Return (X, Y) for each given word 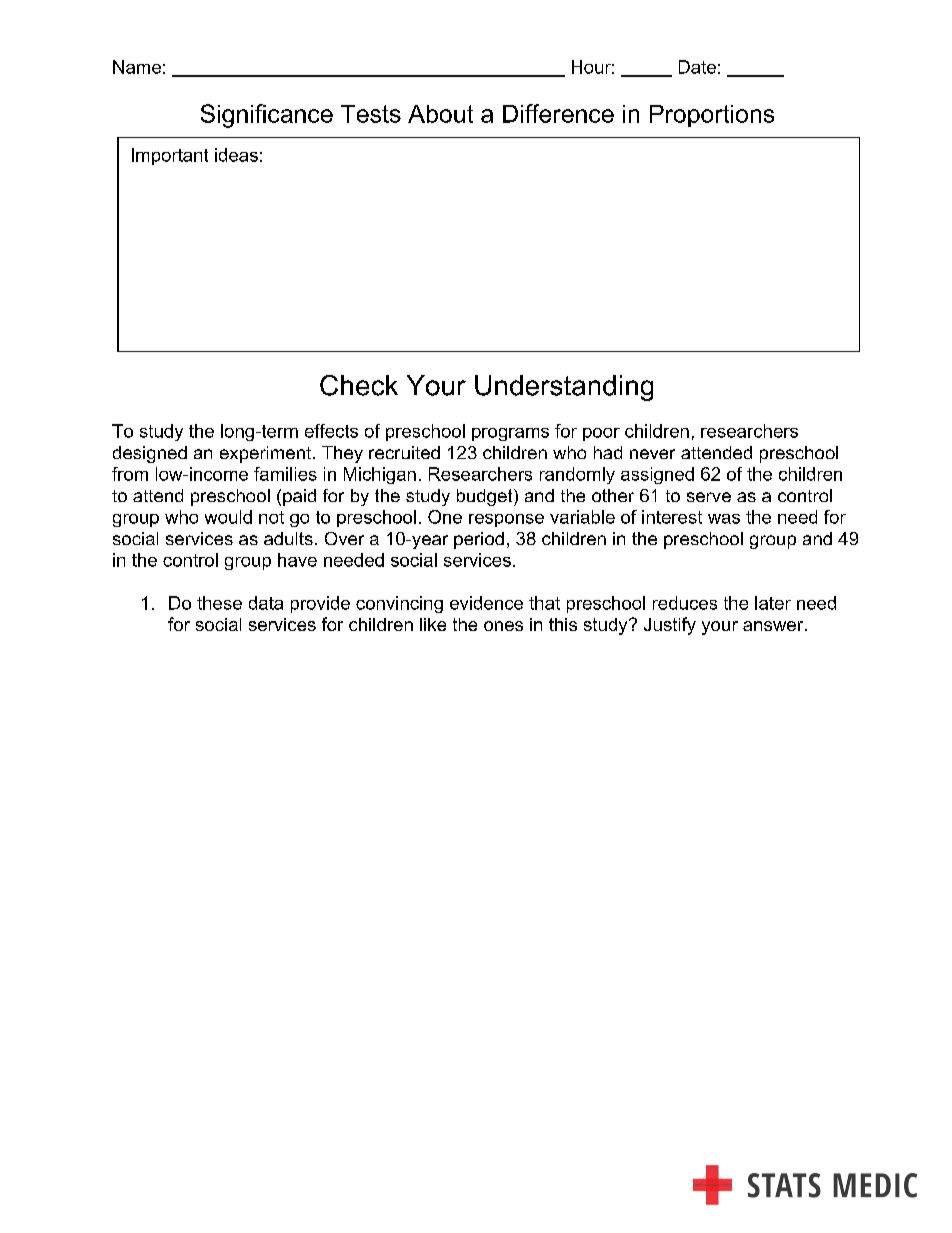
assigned (657, 475)
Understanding (564, 388)
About (440, 114)
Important (170, 156)
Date (697, 67)
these (219, 603)
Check (359, 385)
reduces (685, 603)
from (130, 474)
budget (486, 497)
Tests (371, 114)
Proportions (712, 116)
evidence (486, 603)
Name (137, 67)
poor (601, 434)
